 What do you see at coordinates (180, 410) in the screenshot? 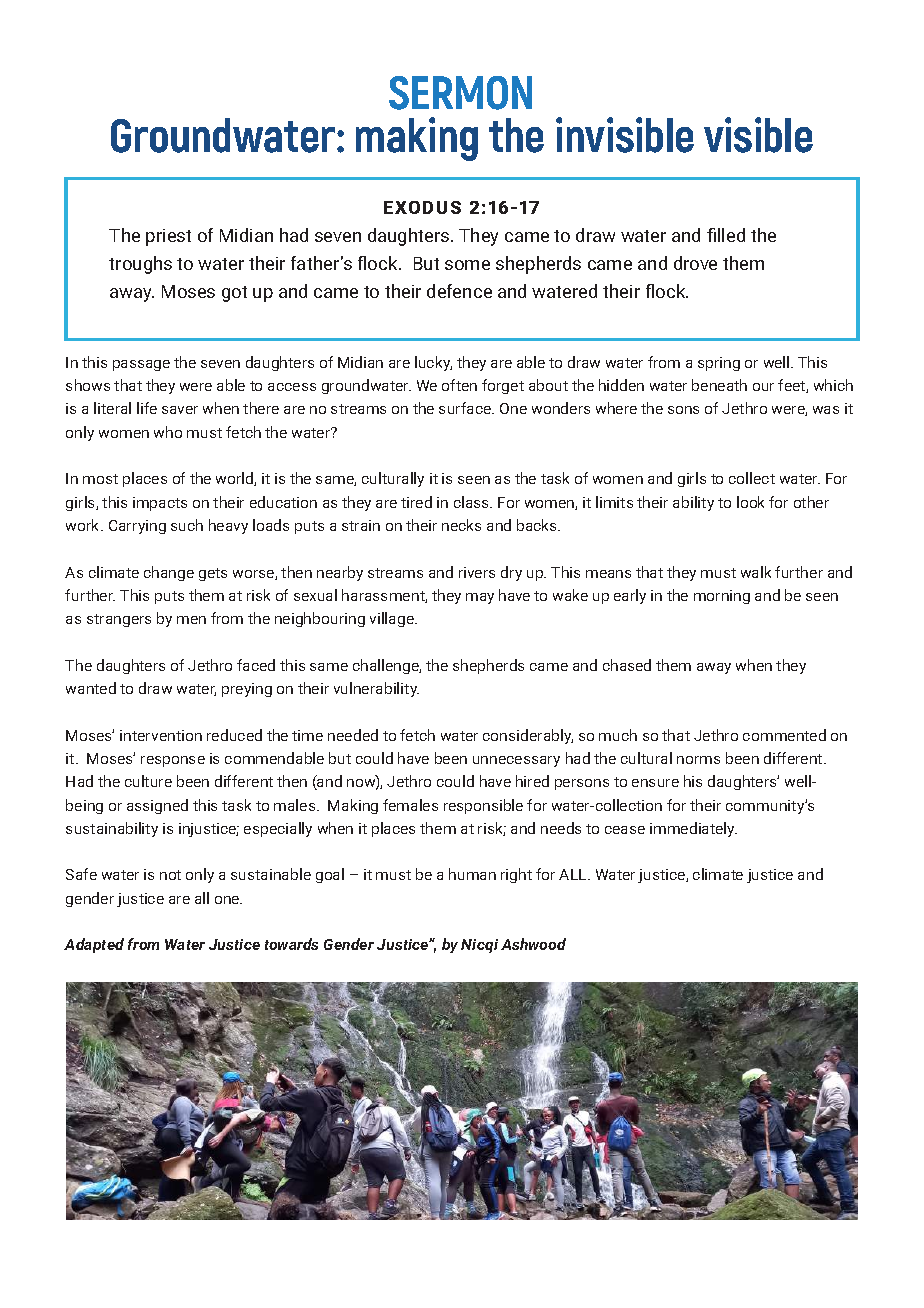
I see `saver` at bounding box center [180, 410].
